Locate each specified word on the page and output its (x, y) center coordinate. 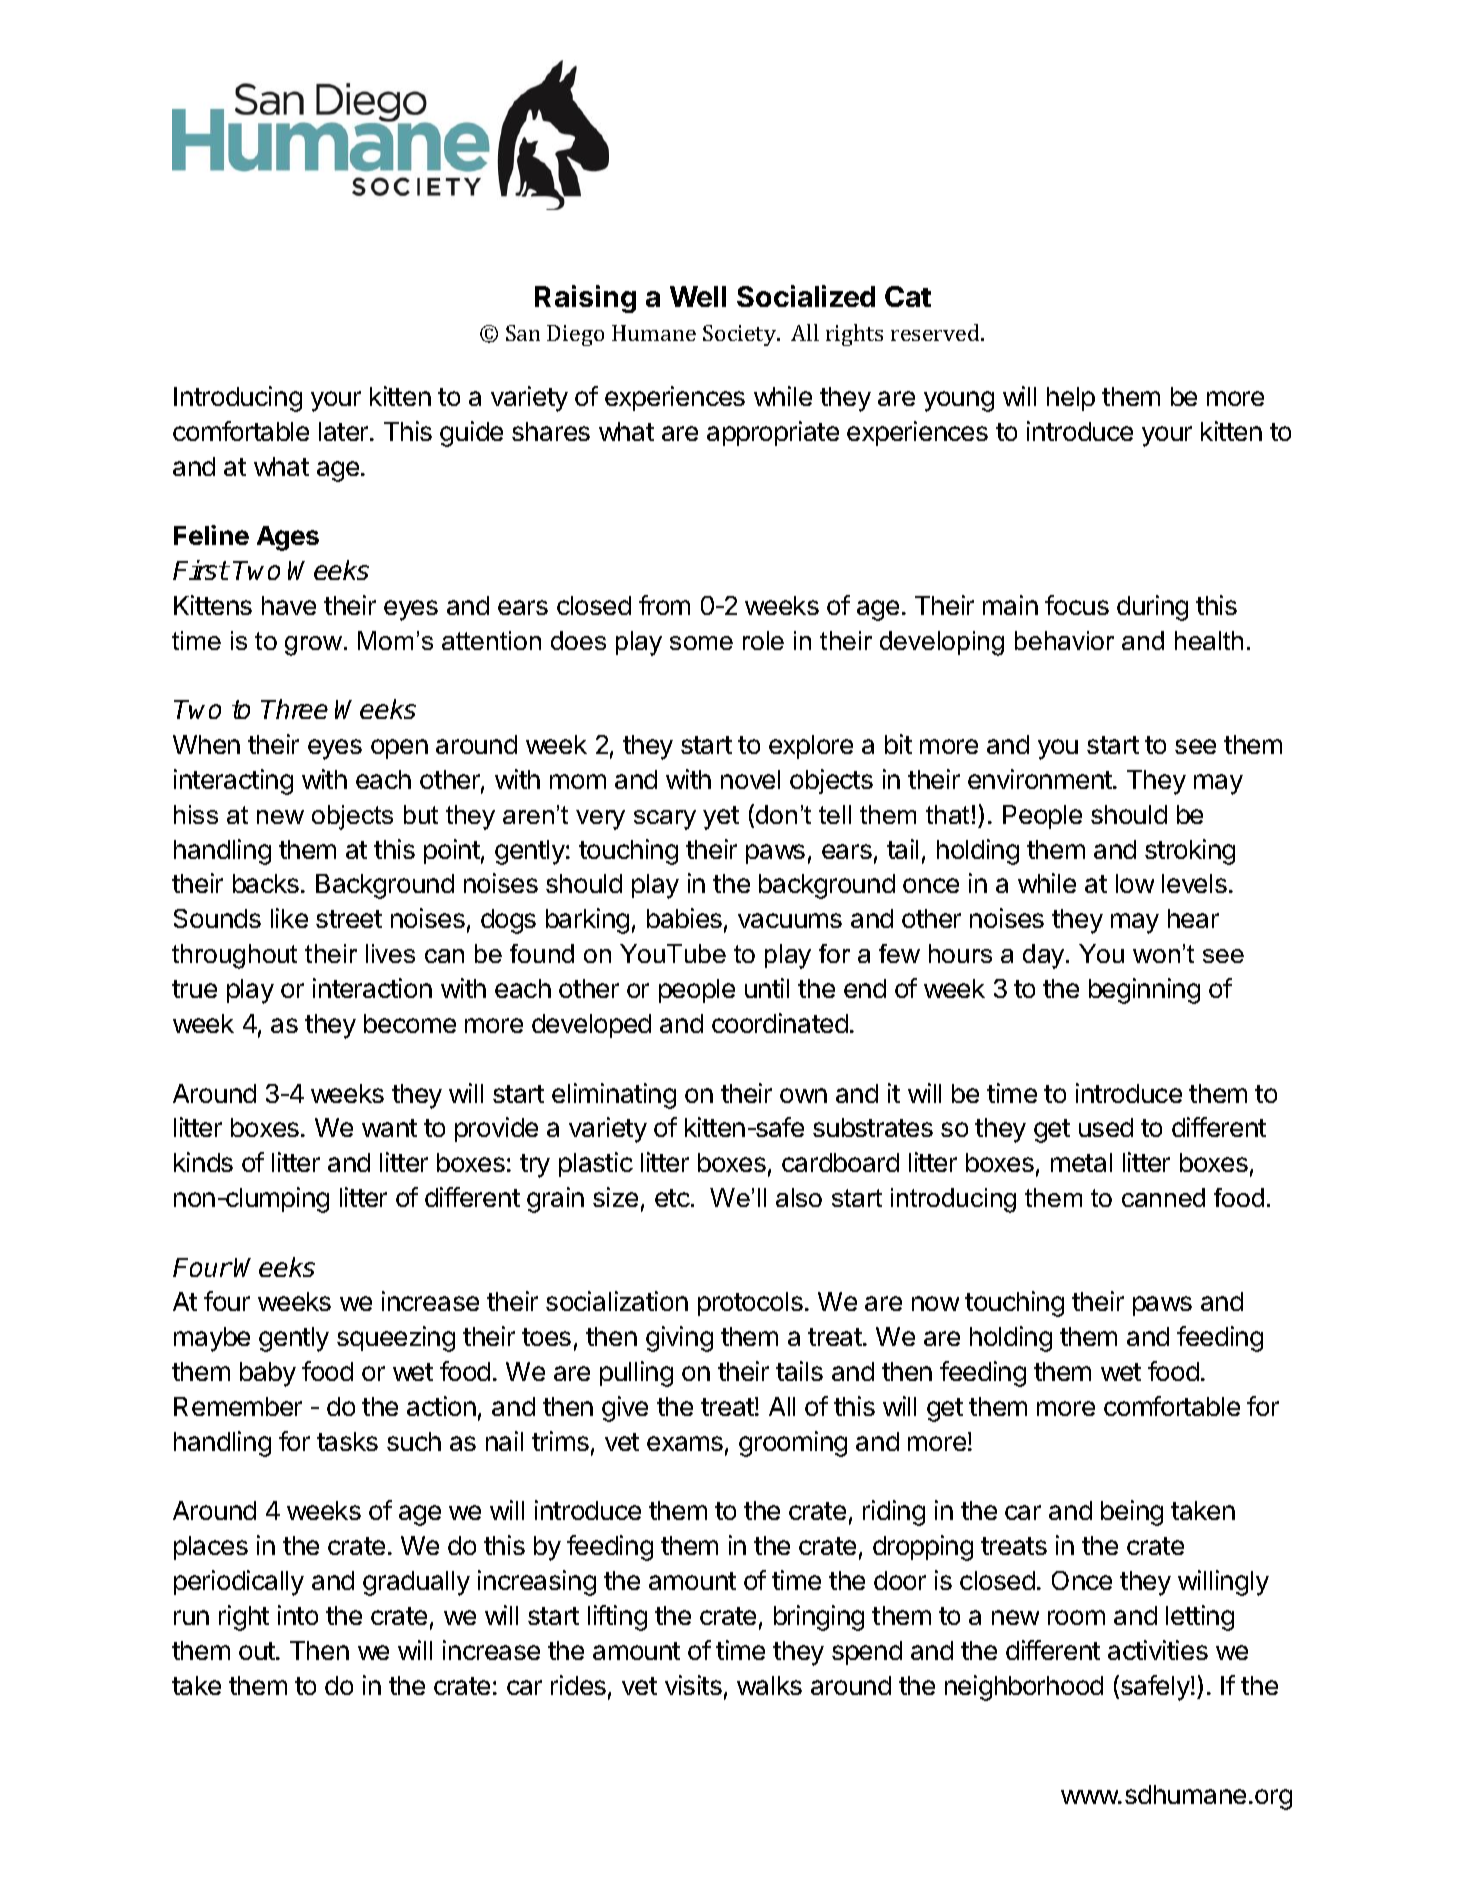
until (767, 988)
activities (1158, 1650)
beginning (1144, 991)
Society (741, 335)
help (1071, 399)
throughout (234, 956)
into (298, 1615)
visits (693, 1685)
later (345, 431)
